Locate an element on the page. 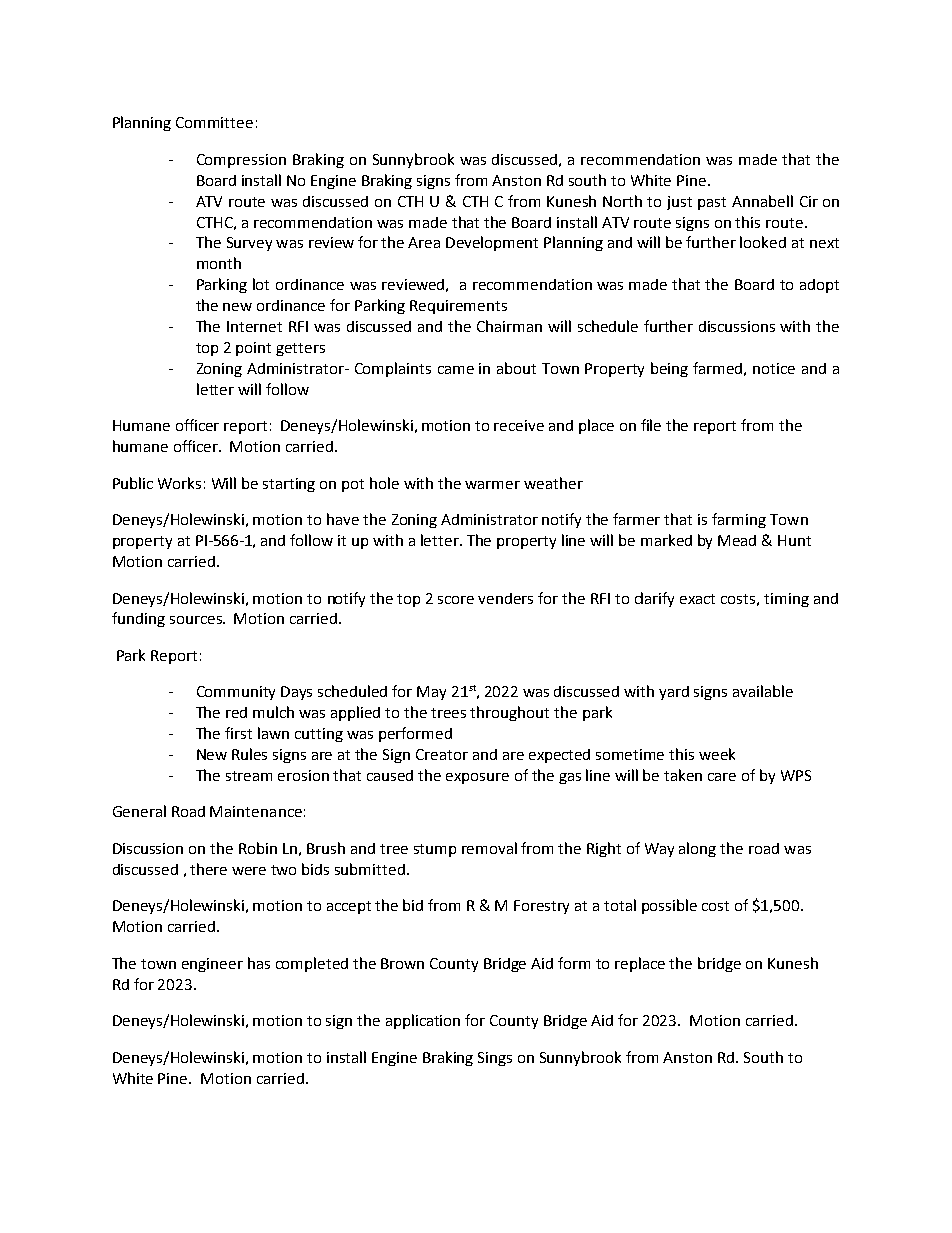 Image resolution: width=952 pixels, height=1233 pixels. past is located at coordinates (712, 203).
